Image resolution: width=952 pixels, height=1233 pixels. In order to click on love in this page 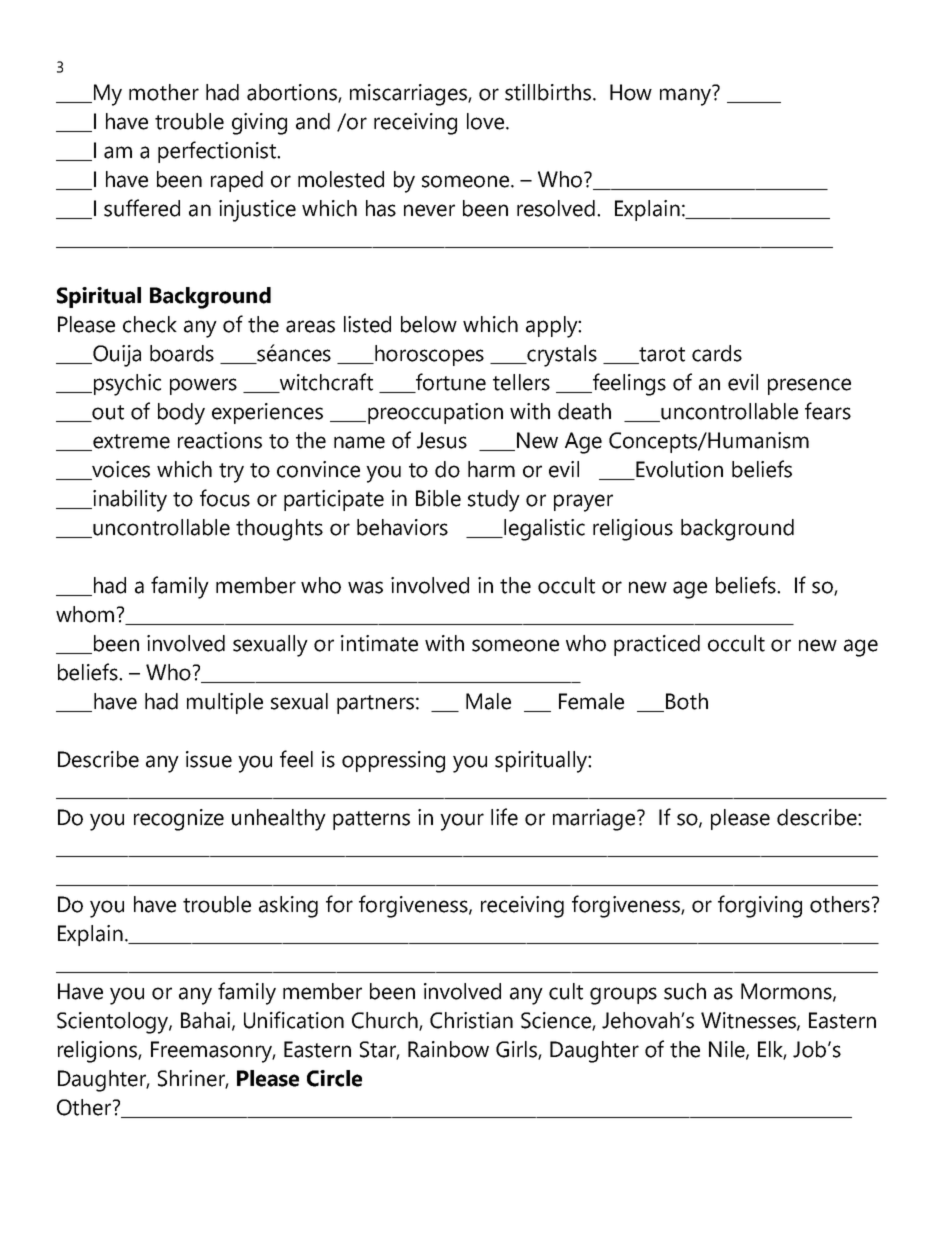, I will do `click(487, 121)`.
